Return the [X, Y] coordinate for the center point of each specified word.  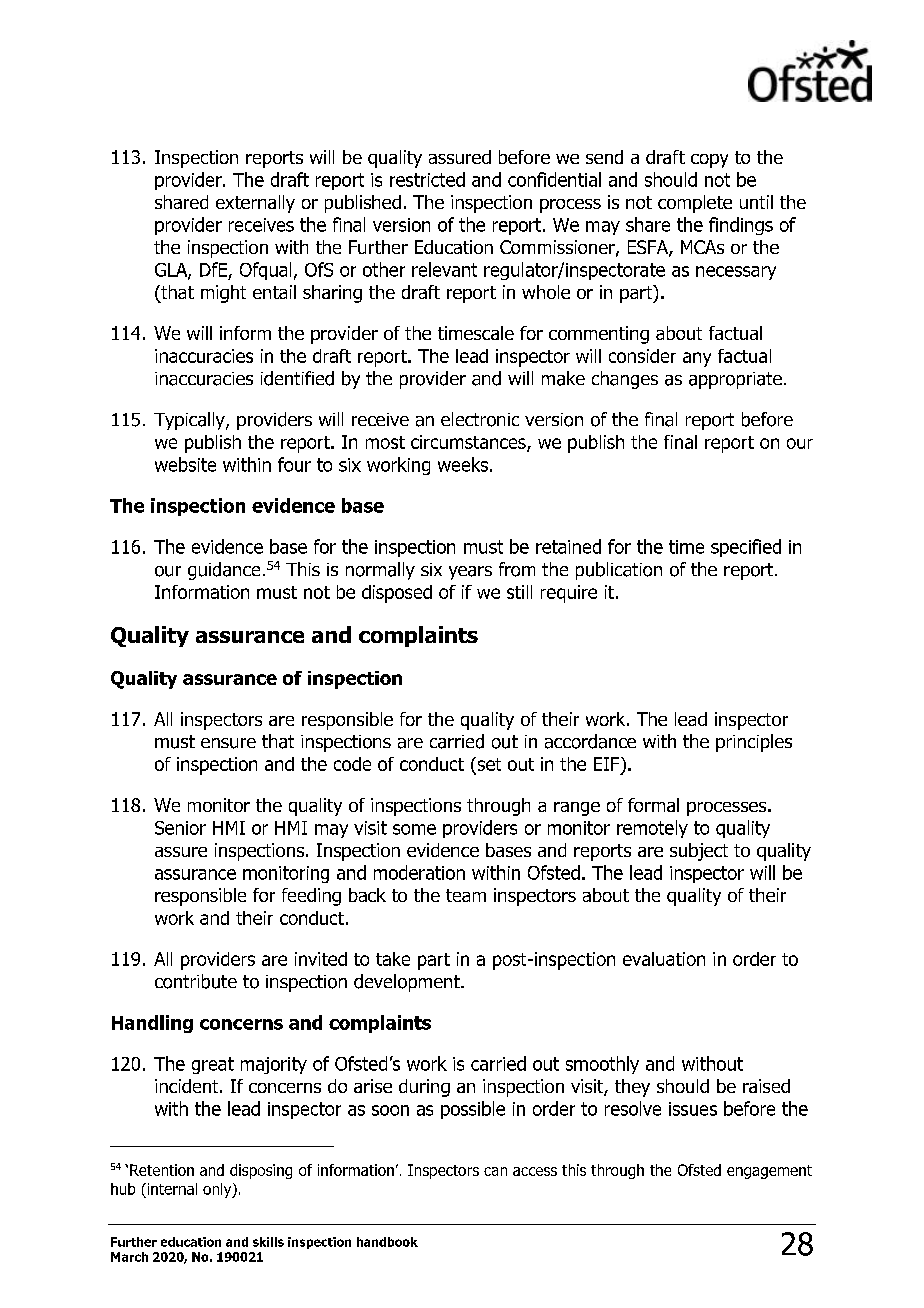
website [185, 464]
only [218, 1190]
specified [746, 548]
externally [255, 204]
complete [695, 204]
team [466, 895]
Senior [180, 828]
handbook [387, 1242]
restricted [427, 179]
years [470, 573]
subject [699, 852]
